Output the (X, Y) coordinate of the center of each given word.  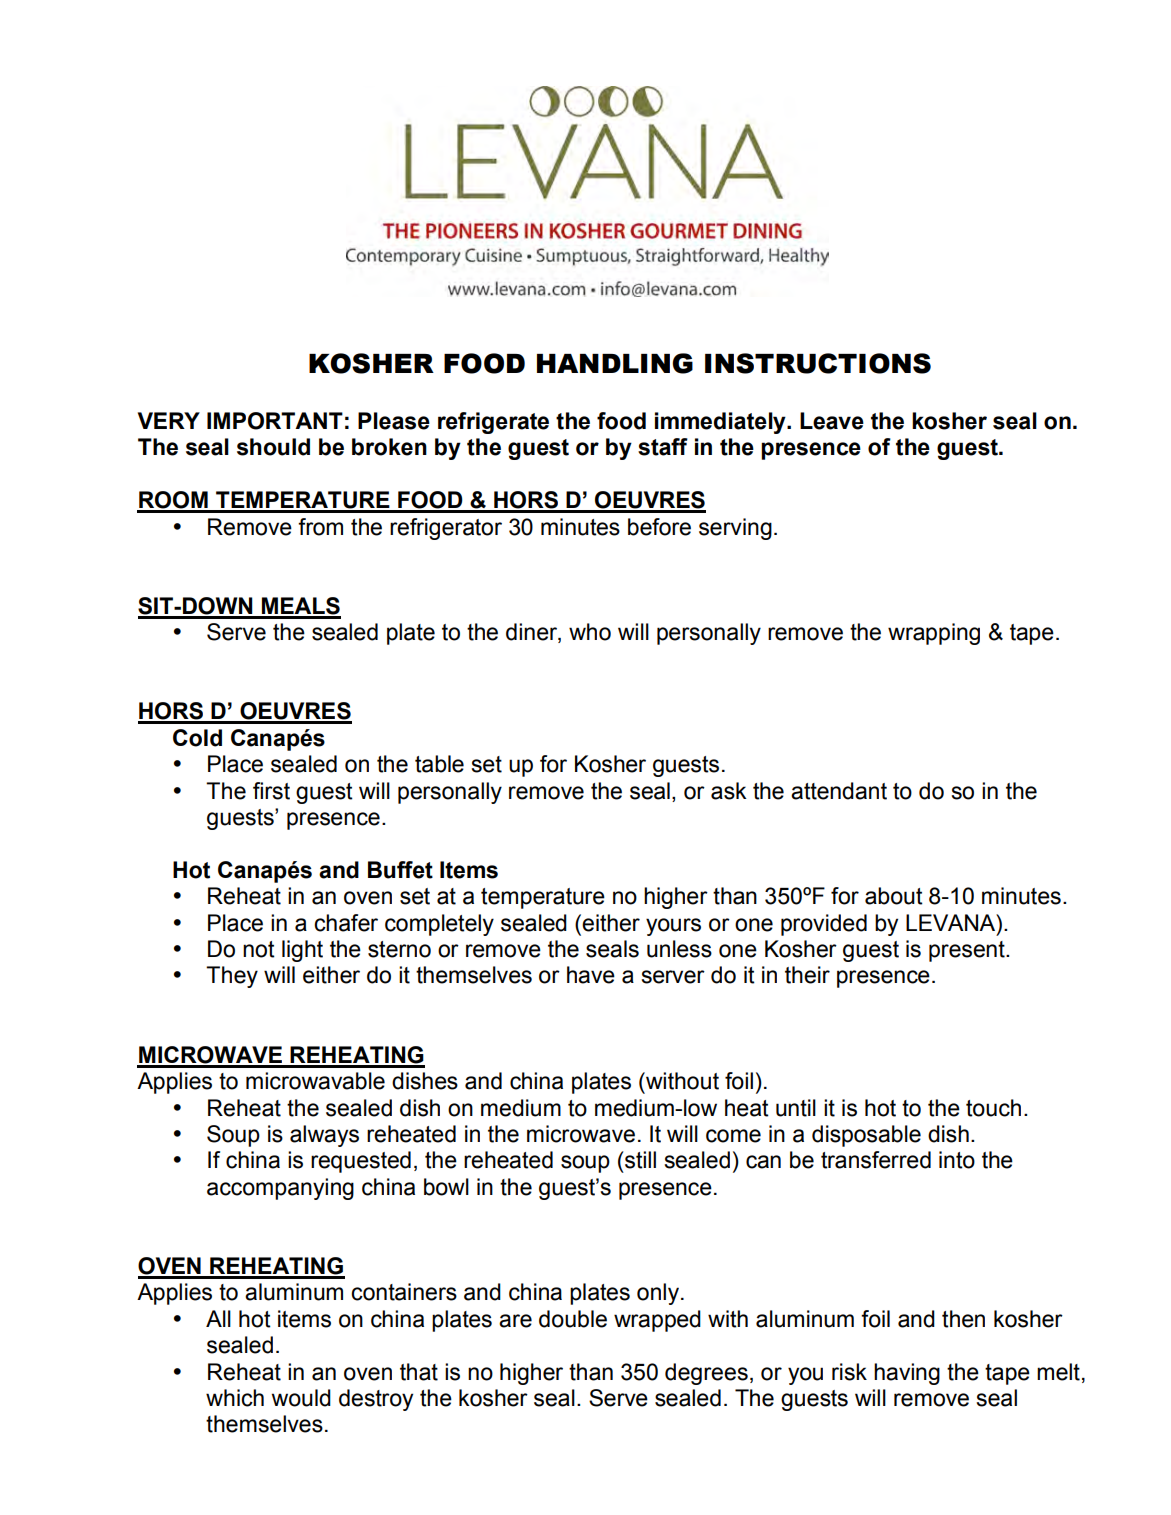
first (271, 791)
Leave (832, 421)
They (232, 977)
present (968, 951)
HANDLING (615, 363)
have (591, 975)
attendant (839, 791)
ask (729, 791)
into (957, 1160)
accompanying (280, 1189)
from (320, 527)
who (590, 632)
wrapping (934, 634)
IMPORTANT (275, 421)
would (301, 1398)
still (639, 1160)
